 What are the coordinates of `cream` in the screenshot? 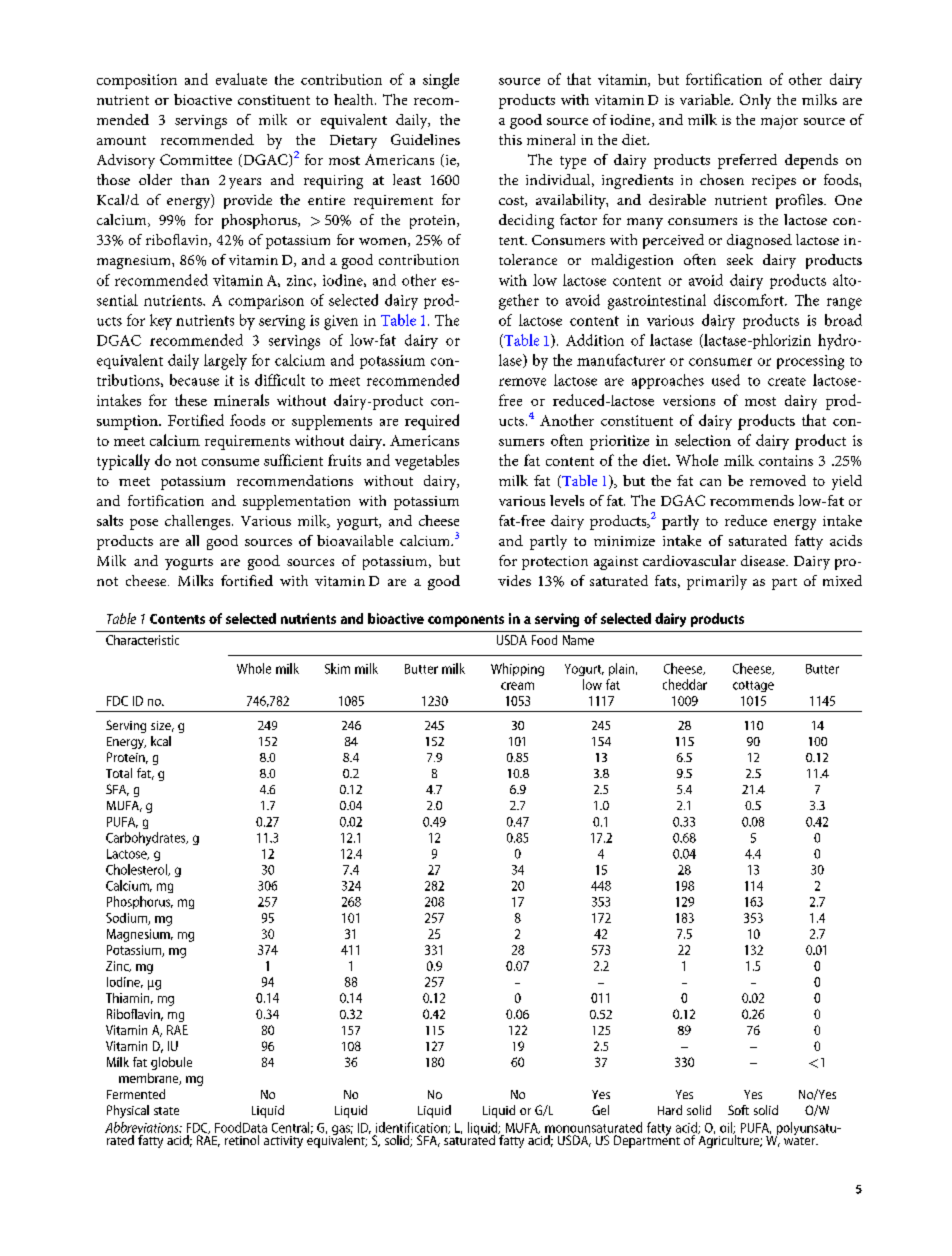 It's located at (517, 686).
